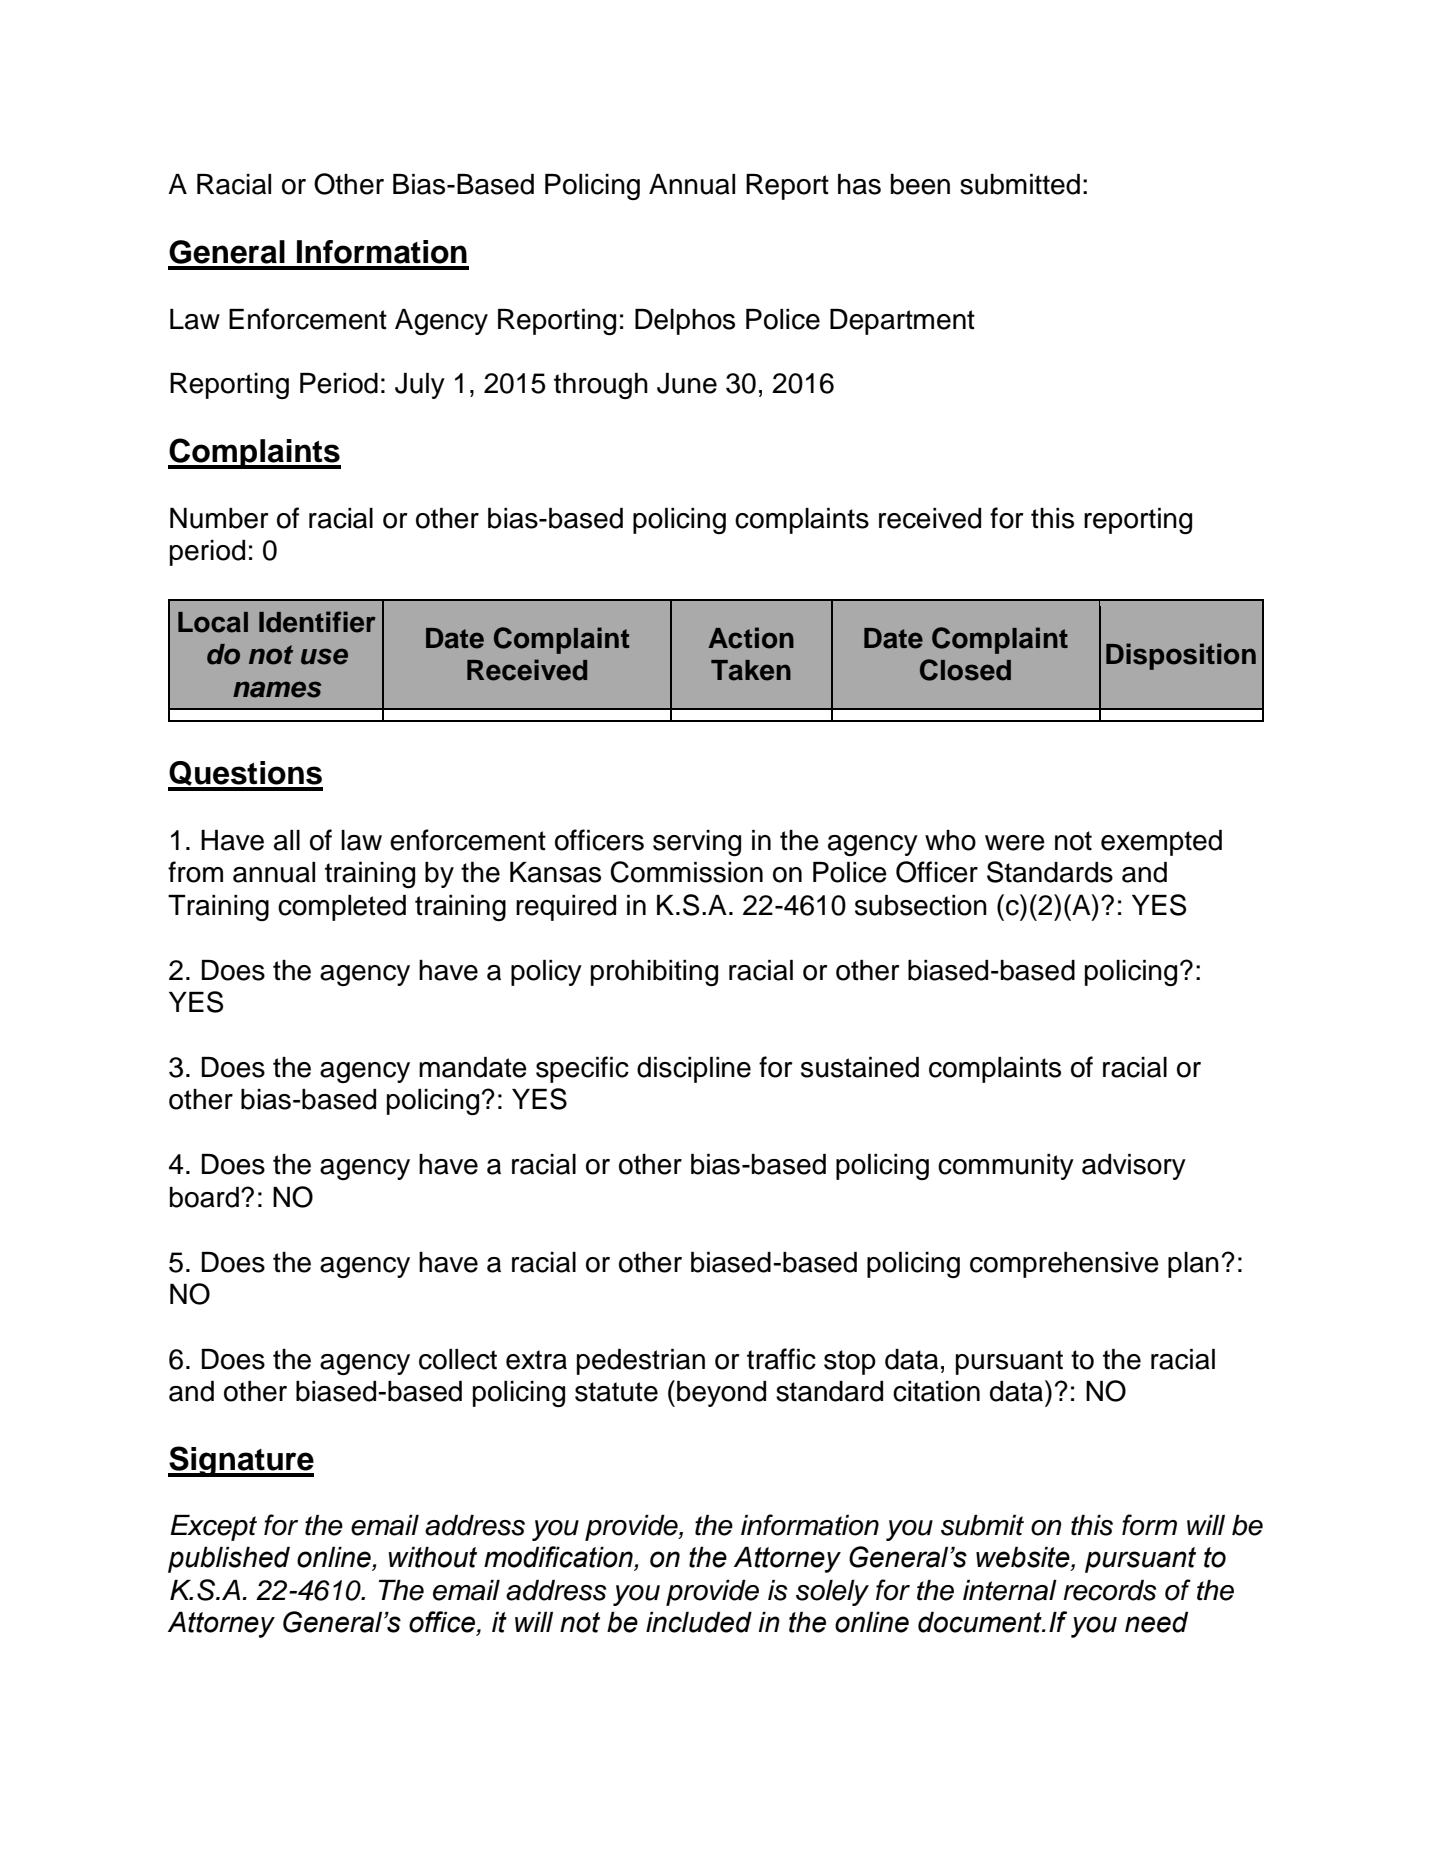 This screenshot has height=1853, width=1432. Describe the element at coordinates (686, 872) in the screenshot. I see `Commission` at that location.
